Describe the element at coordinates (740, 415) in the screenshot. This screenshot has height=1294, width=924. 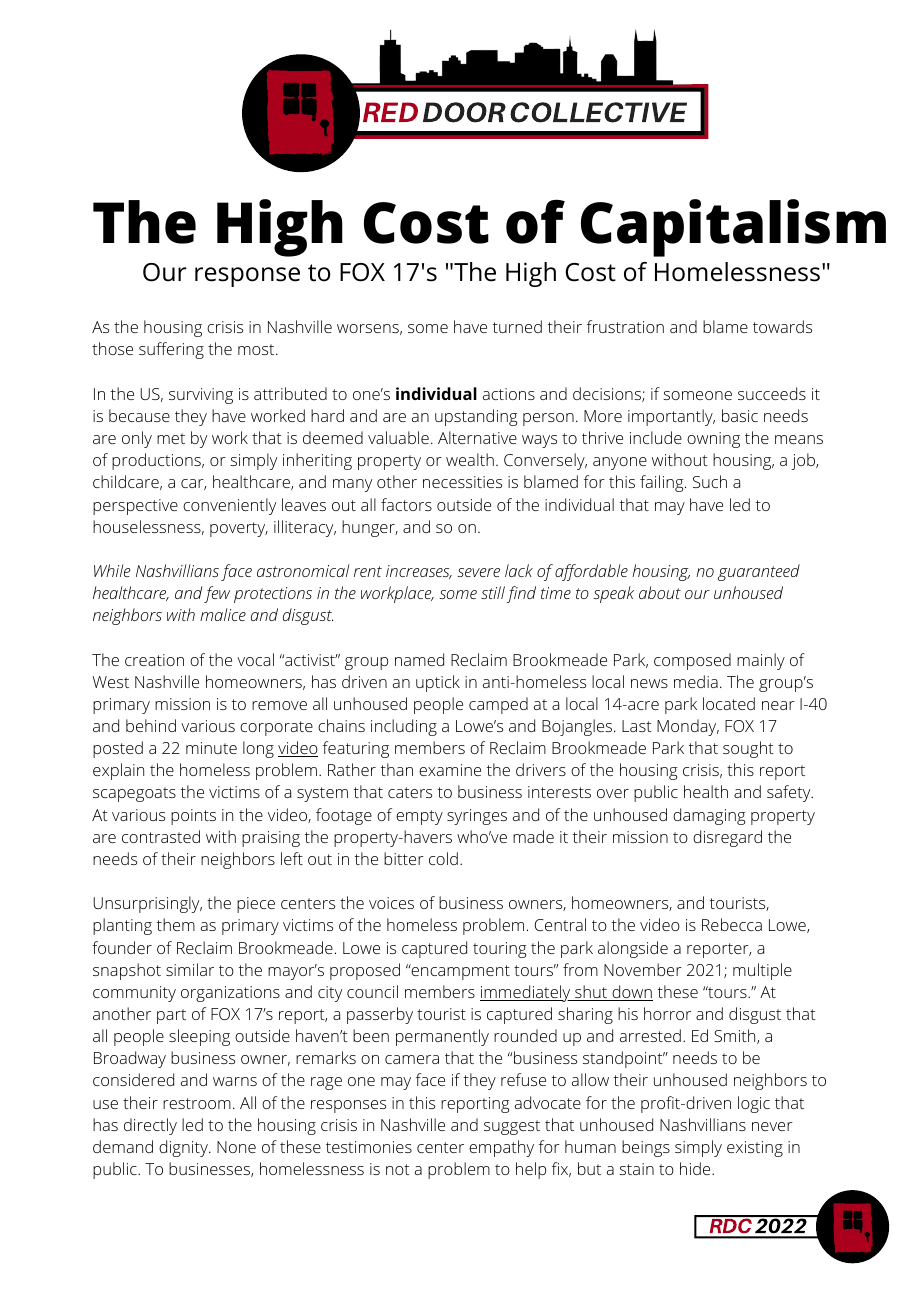
I see `basic` at that location.
